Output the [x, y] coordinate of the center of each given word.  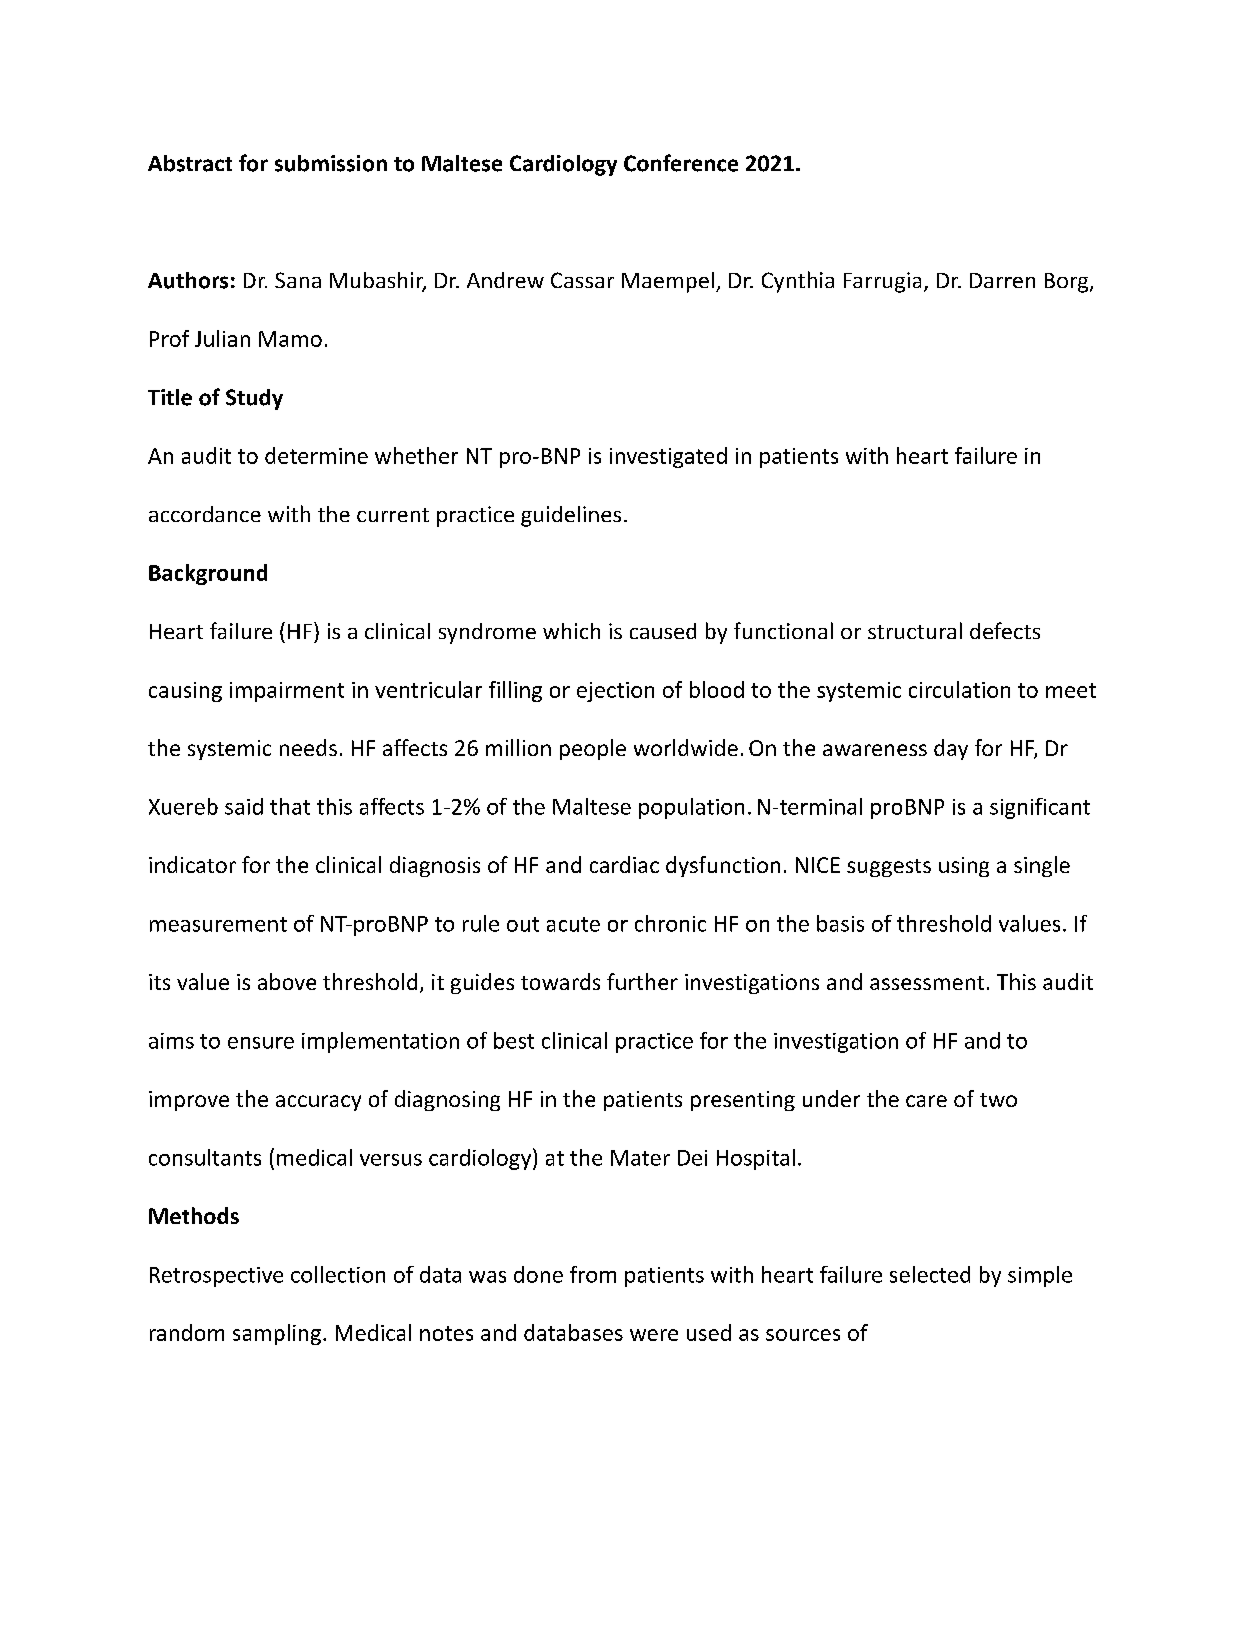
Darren [1002, 280]
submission [331, 163]
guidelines [571, 516]
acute [573, 924]
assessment [927, 983]
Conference [681, 163]
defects [1005, 630]
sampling [277, 1334]
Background [208, 574]
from [593, 1274]
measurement [218, 924]
